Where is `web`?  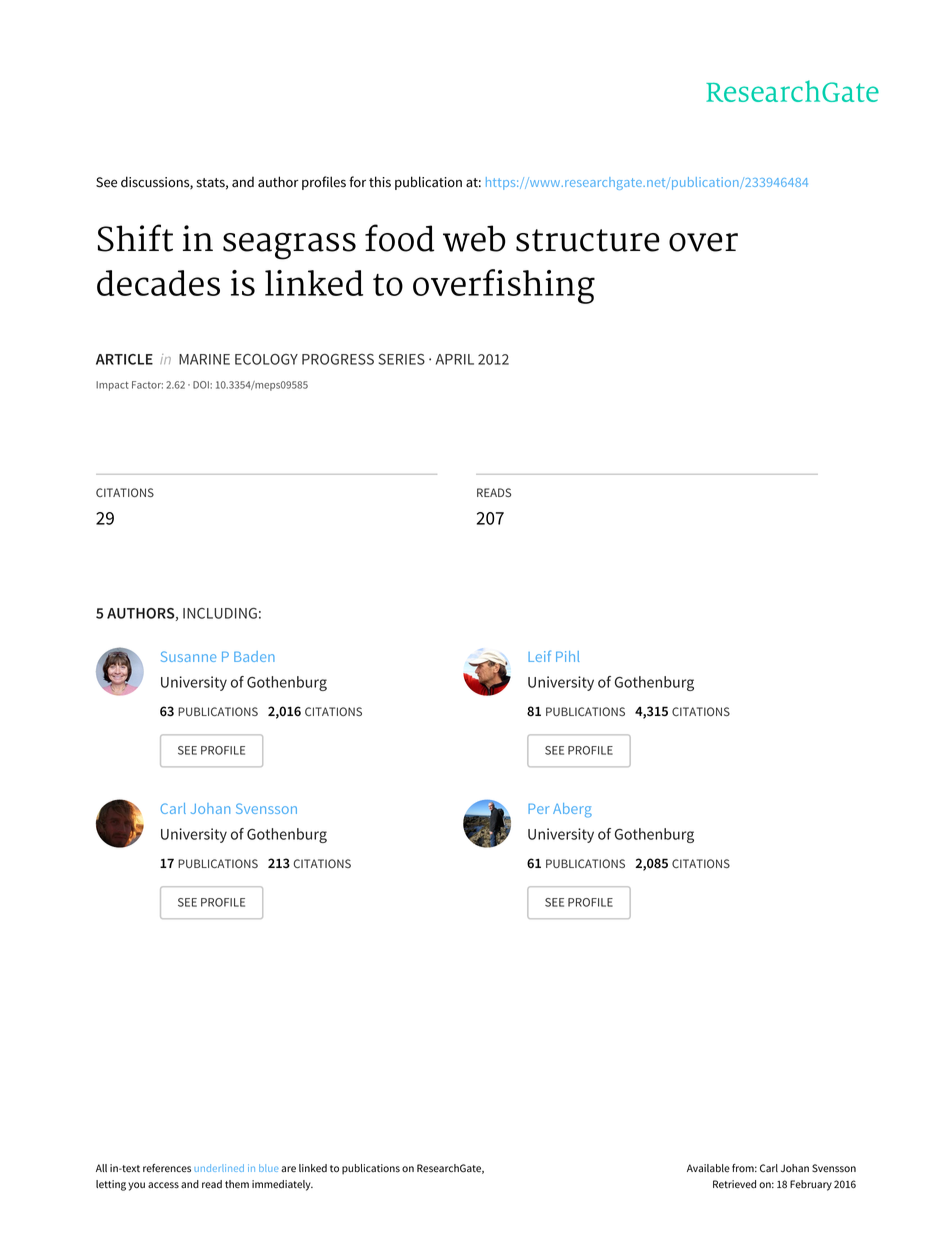 web is located at coordinates (474, 238).
